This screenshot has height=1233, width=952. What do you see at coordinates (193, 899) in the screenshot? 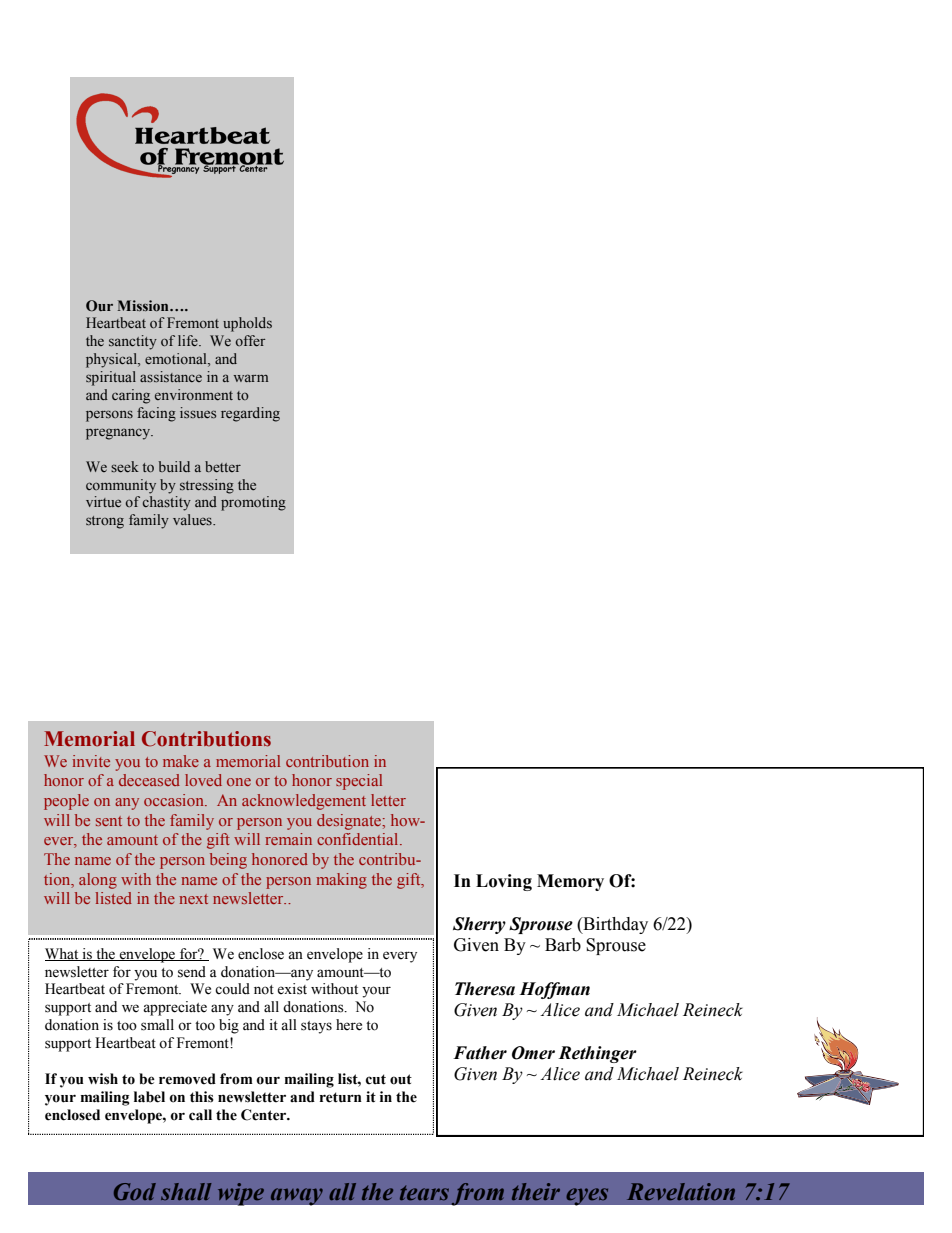
I see `next` at bounding box center [193, 899].
